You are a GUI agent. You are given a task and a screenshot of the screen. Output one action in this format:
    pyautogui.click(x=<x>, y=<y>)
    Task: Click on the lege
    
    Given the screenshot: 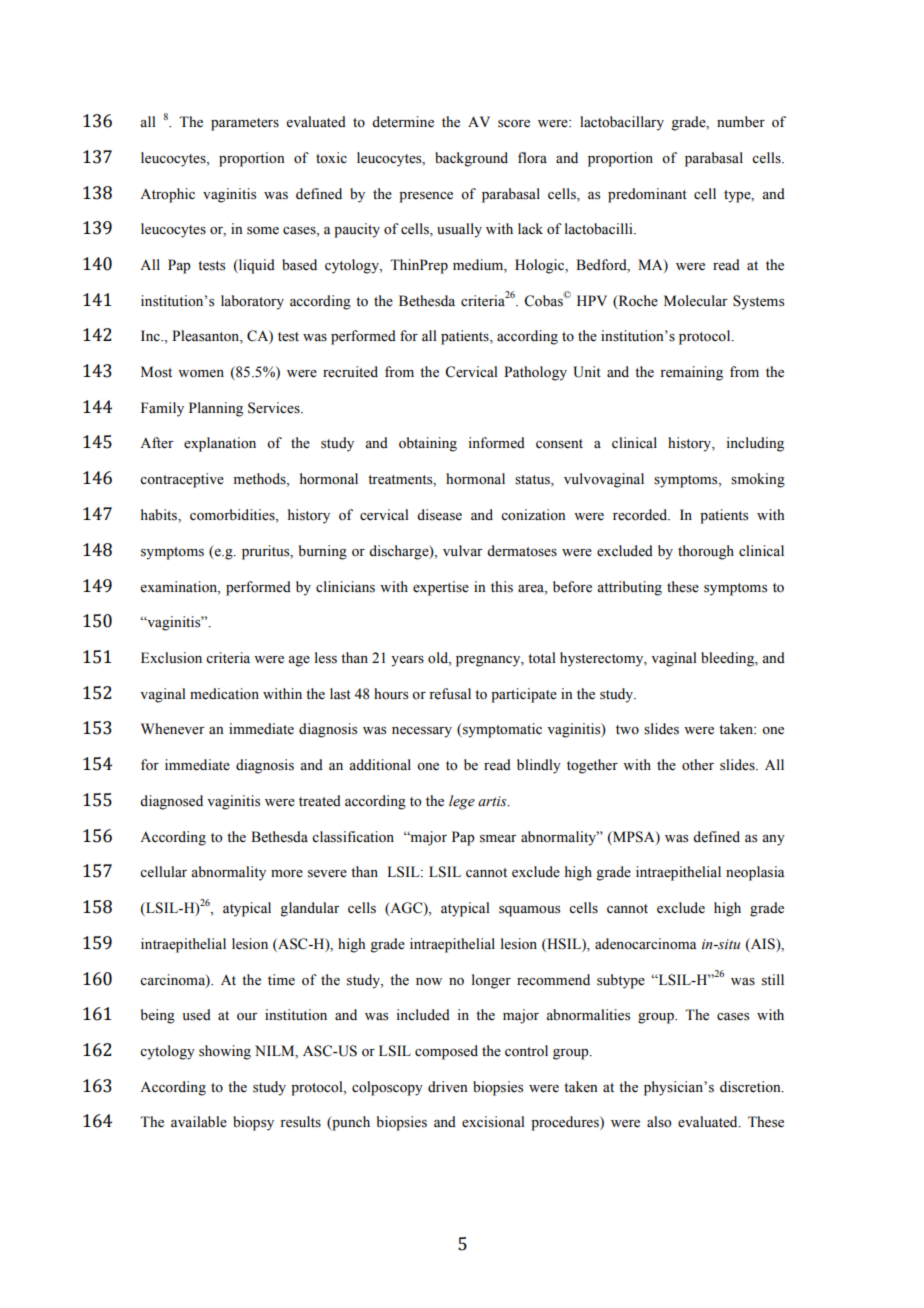 What is the action you would take?
    pyautogui.click(x=462, y=802)
